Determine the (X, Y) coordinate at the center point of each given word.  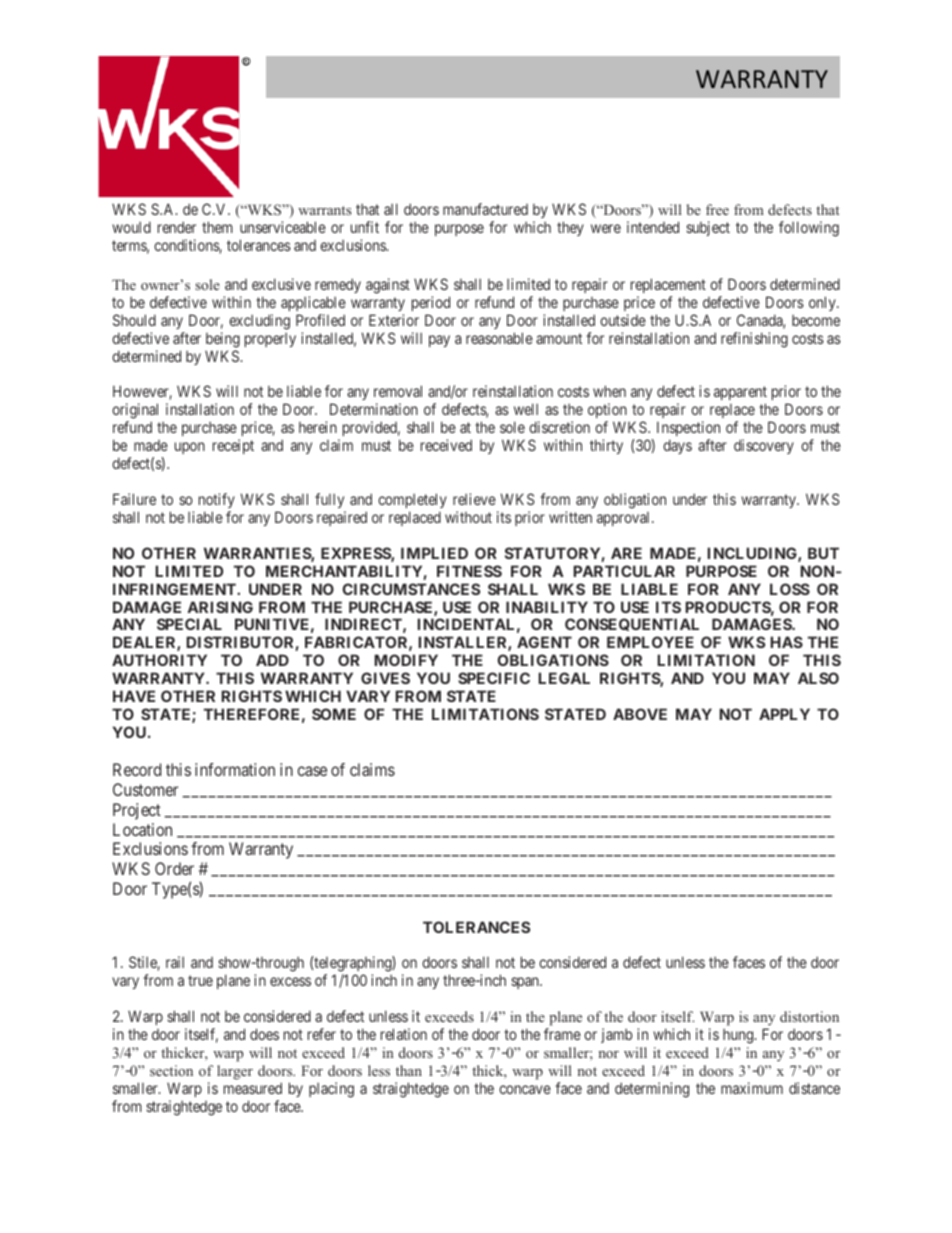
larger (235, 1072)
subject (708, 228)
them (217, 227)
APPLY (784, 714)
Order (174, 868)
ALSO (818, 678)
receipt (233, 446)
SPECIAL (189, 624)
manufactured (485, 209)
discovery (764, 446)
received (446, 445)
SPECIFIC (494, 678)
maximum (752, 1088)
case (312, 771)
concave (525, 1089)
